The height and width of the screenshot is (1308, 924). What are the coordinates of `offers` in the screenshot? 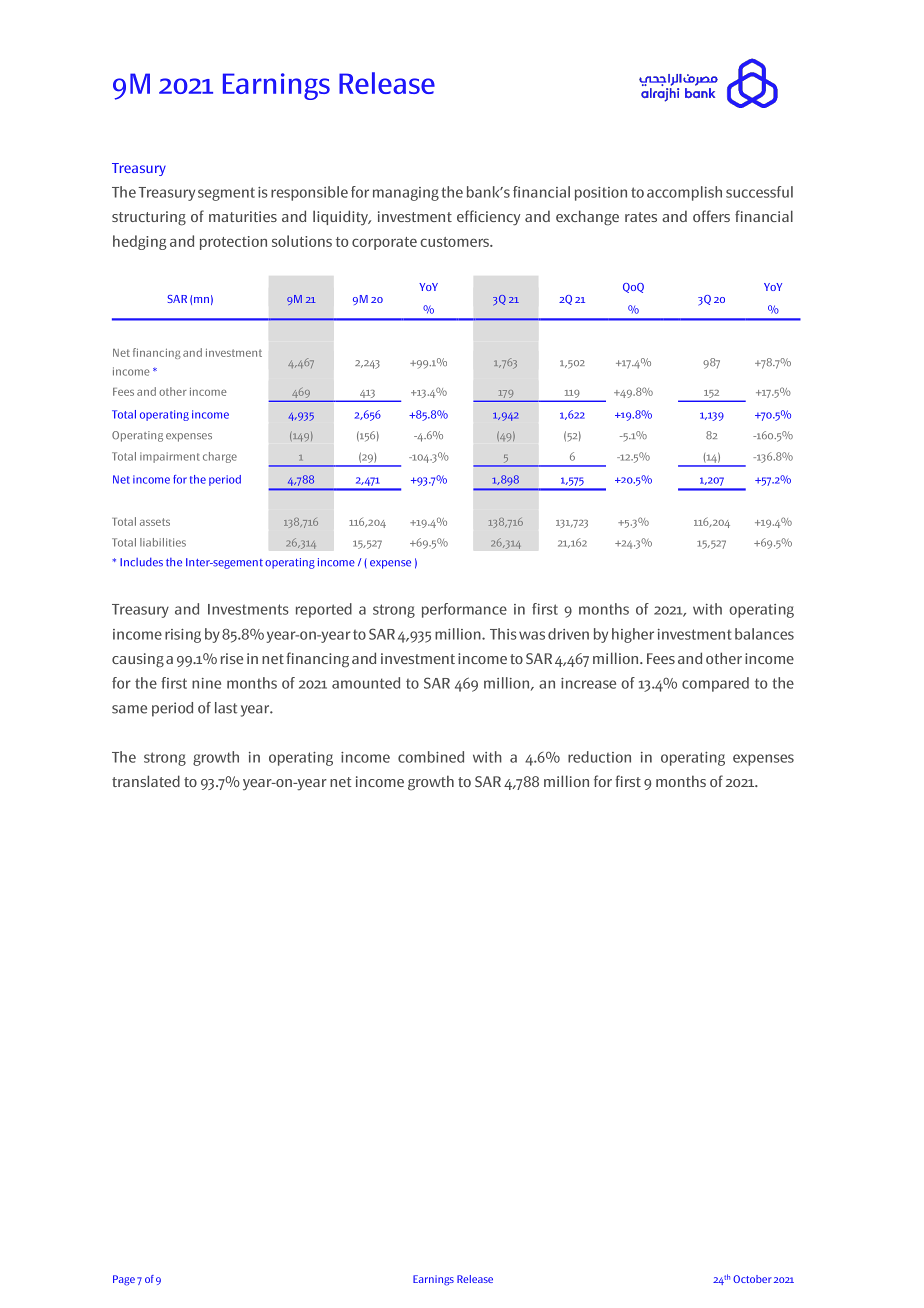 It's located at (711, 216).
